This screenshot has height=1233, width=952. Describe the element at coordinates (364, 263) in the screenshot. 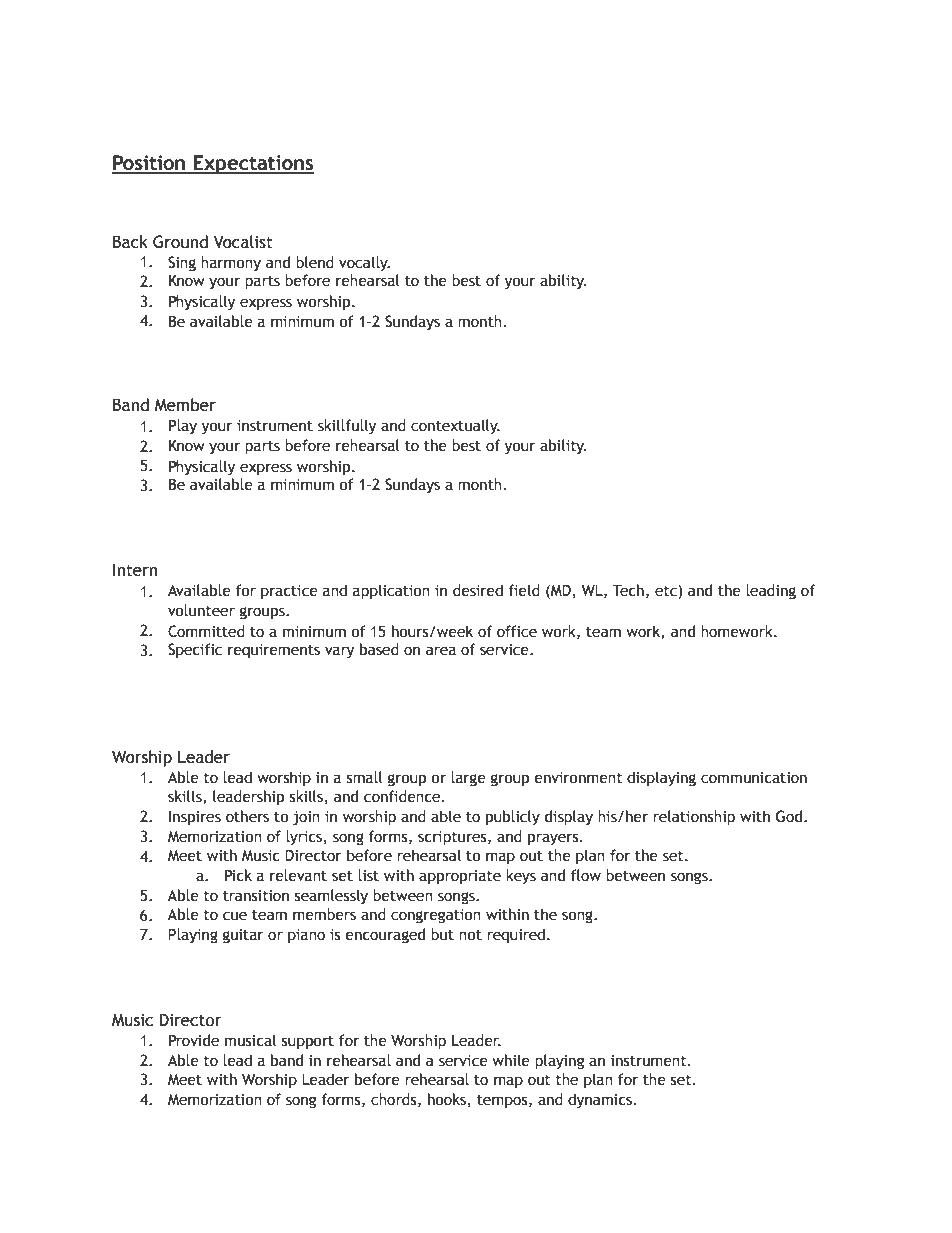

I see `vocally` at that location.
